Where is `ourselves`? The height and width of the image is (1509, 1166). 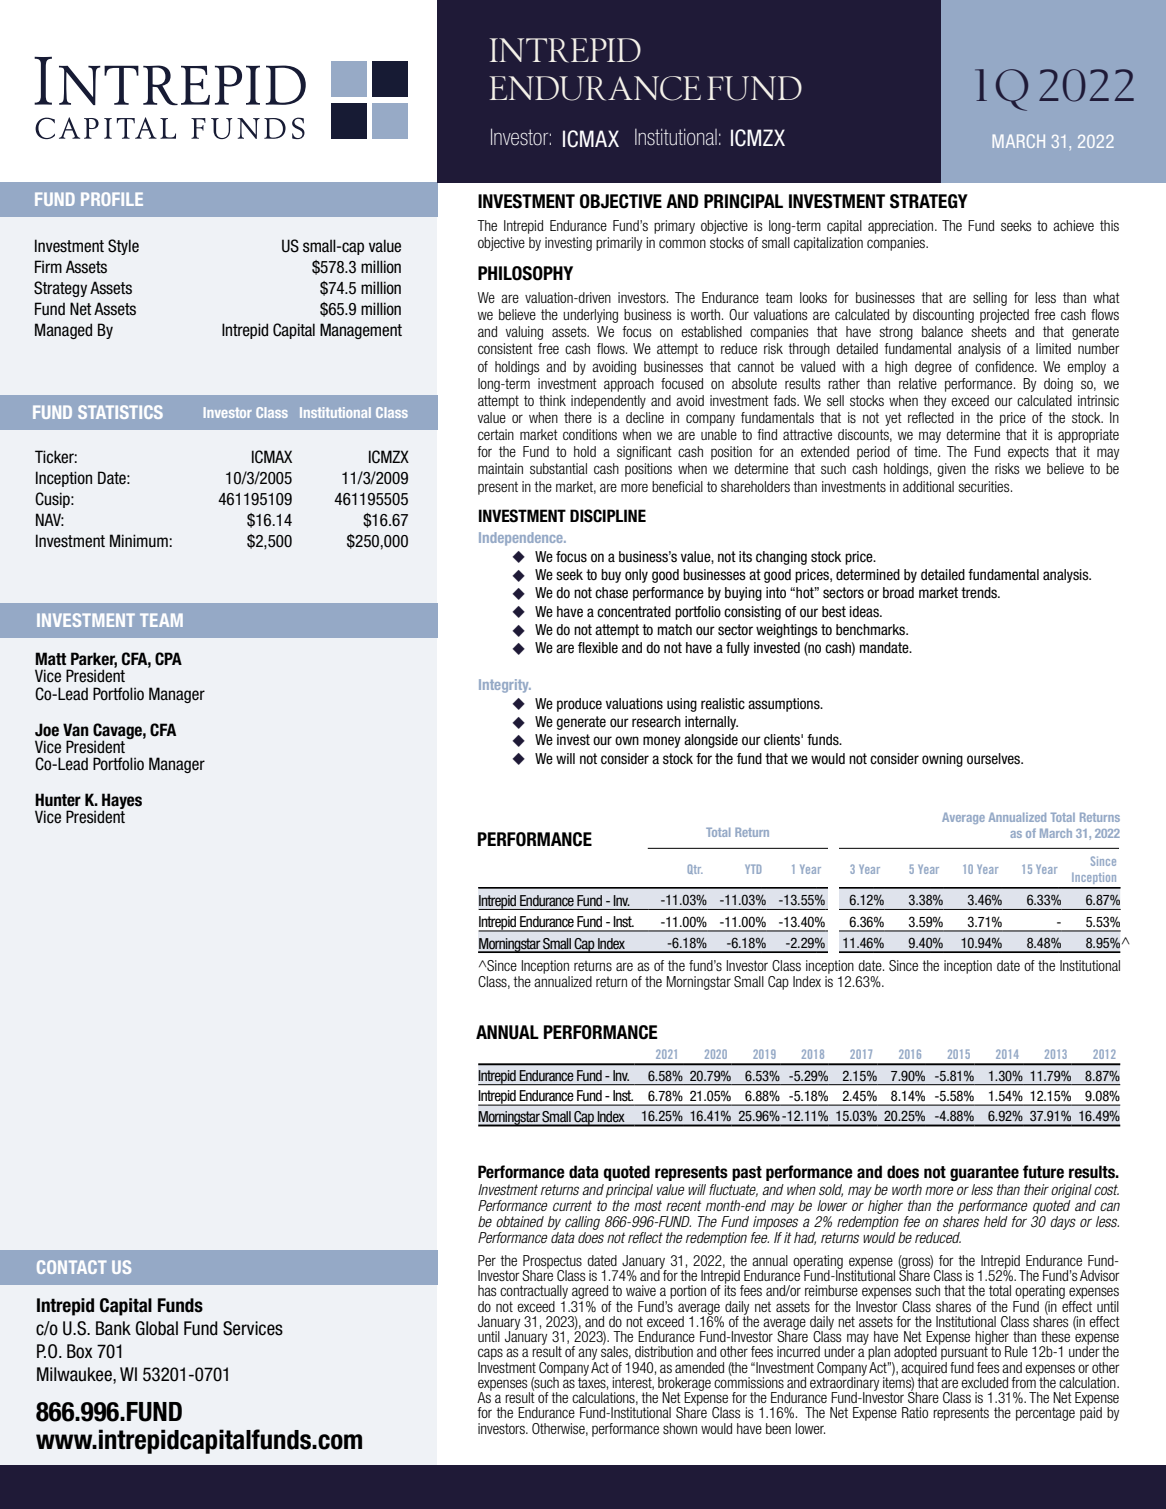
ourselves is located at coordinates (995, 759).
